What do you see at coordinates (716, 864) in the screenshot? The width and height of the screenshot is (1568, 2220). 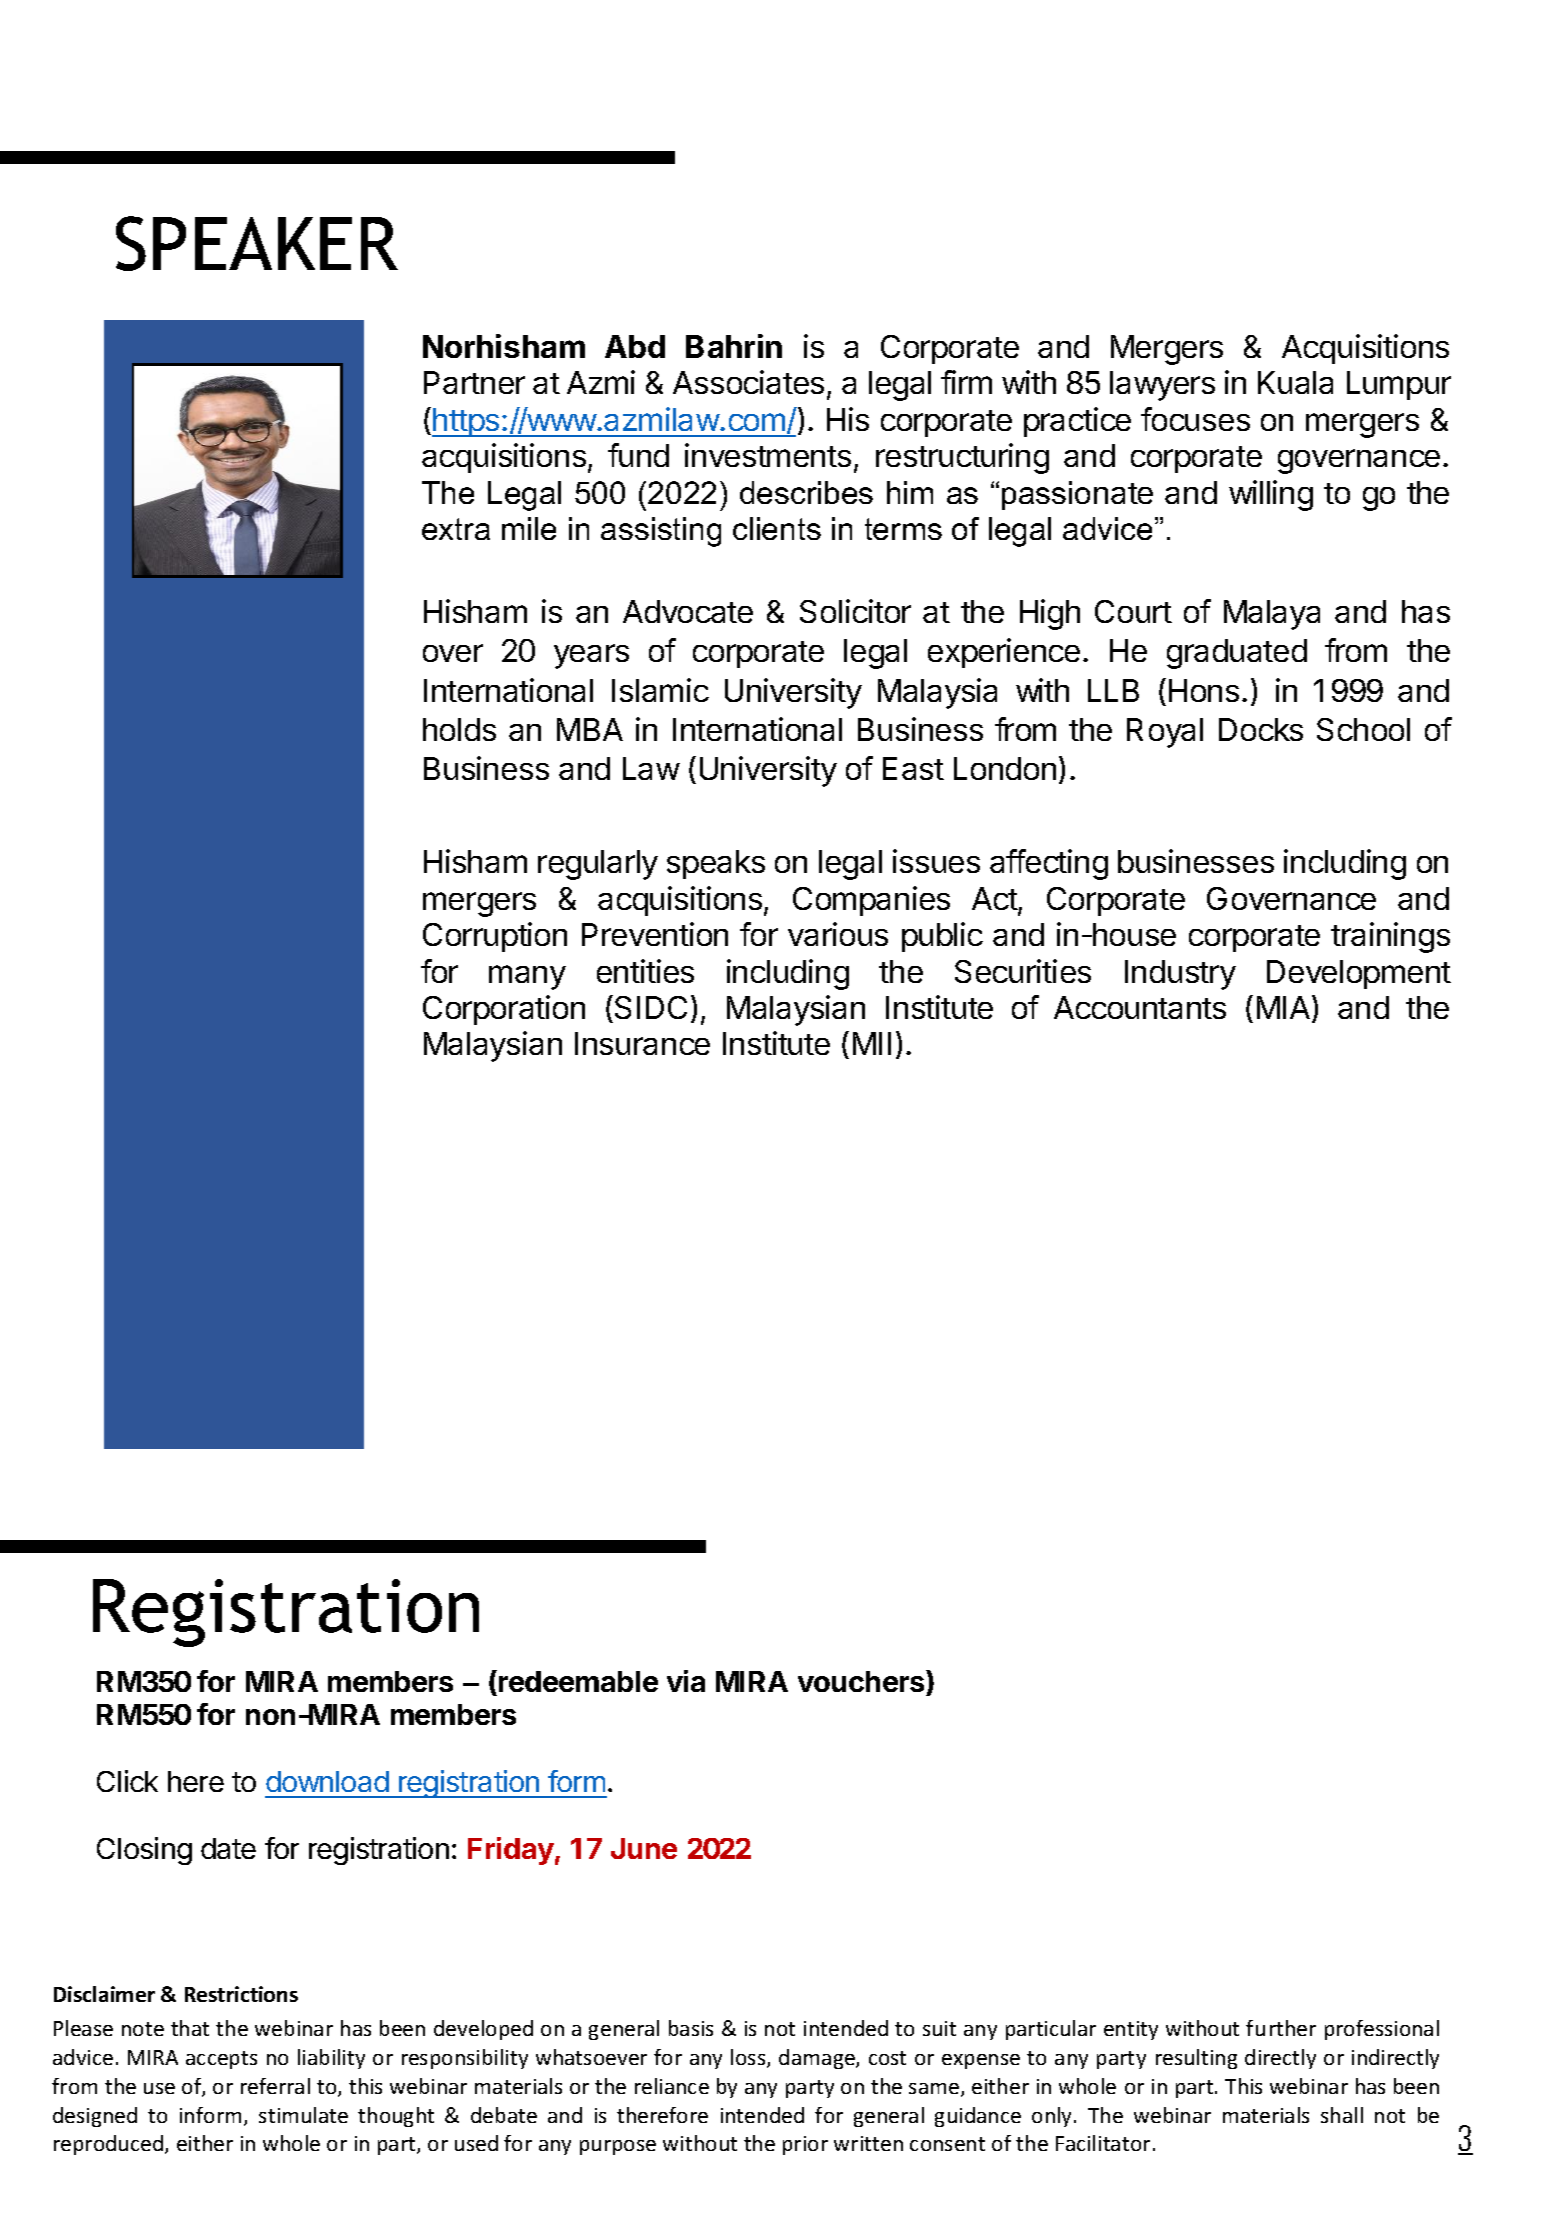 I see `speaks` at bounding box center [716, 864].
